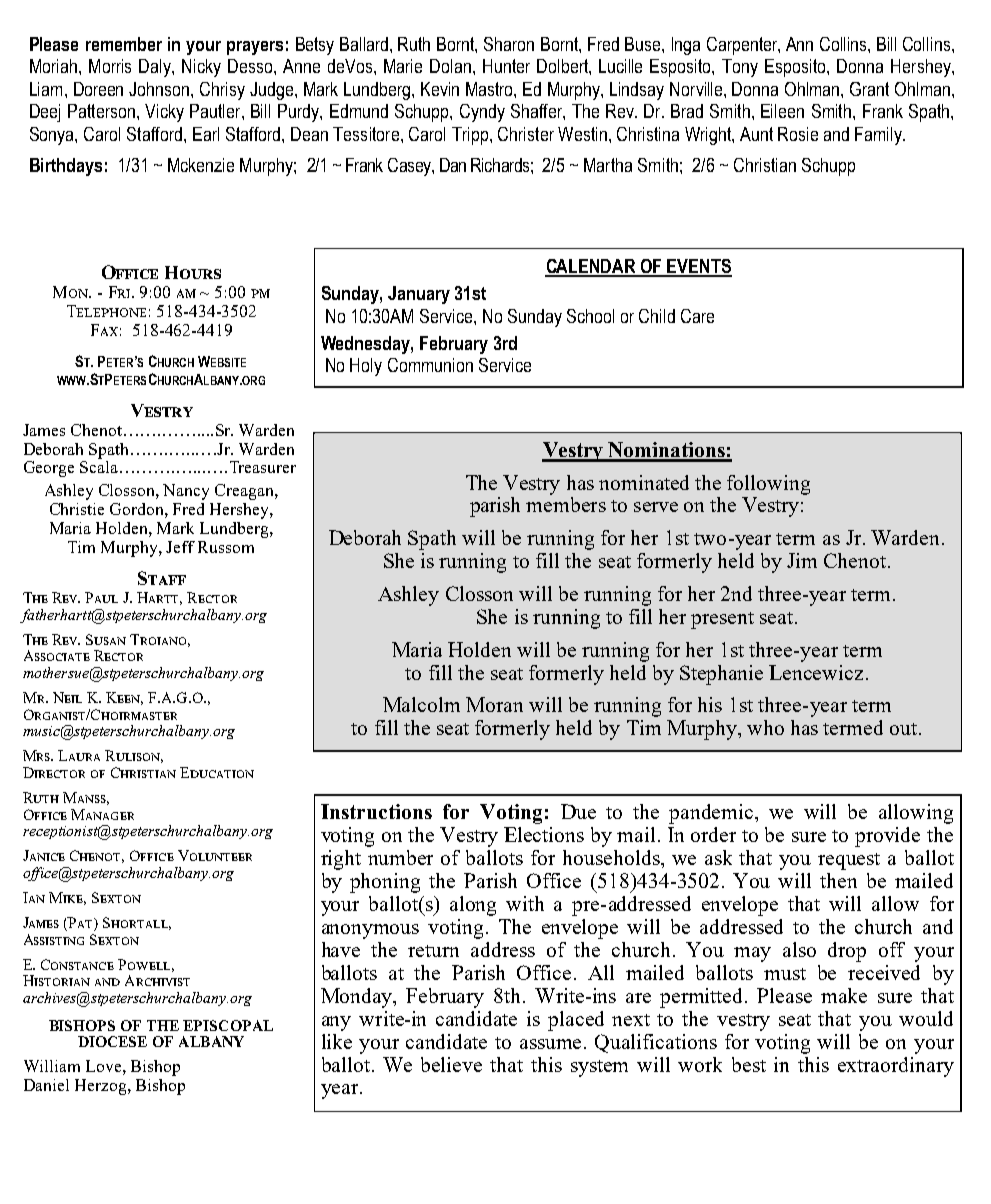  I want to click on who, so click(765, 727).
